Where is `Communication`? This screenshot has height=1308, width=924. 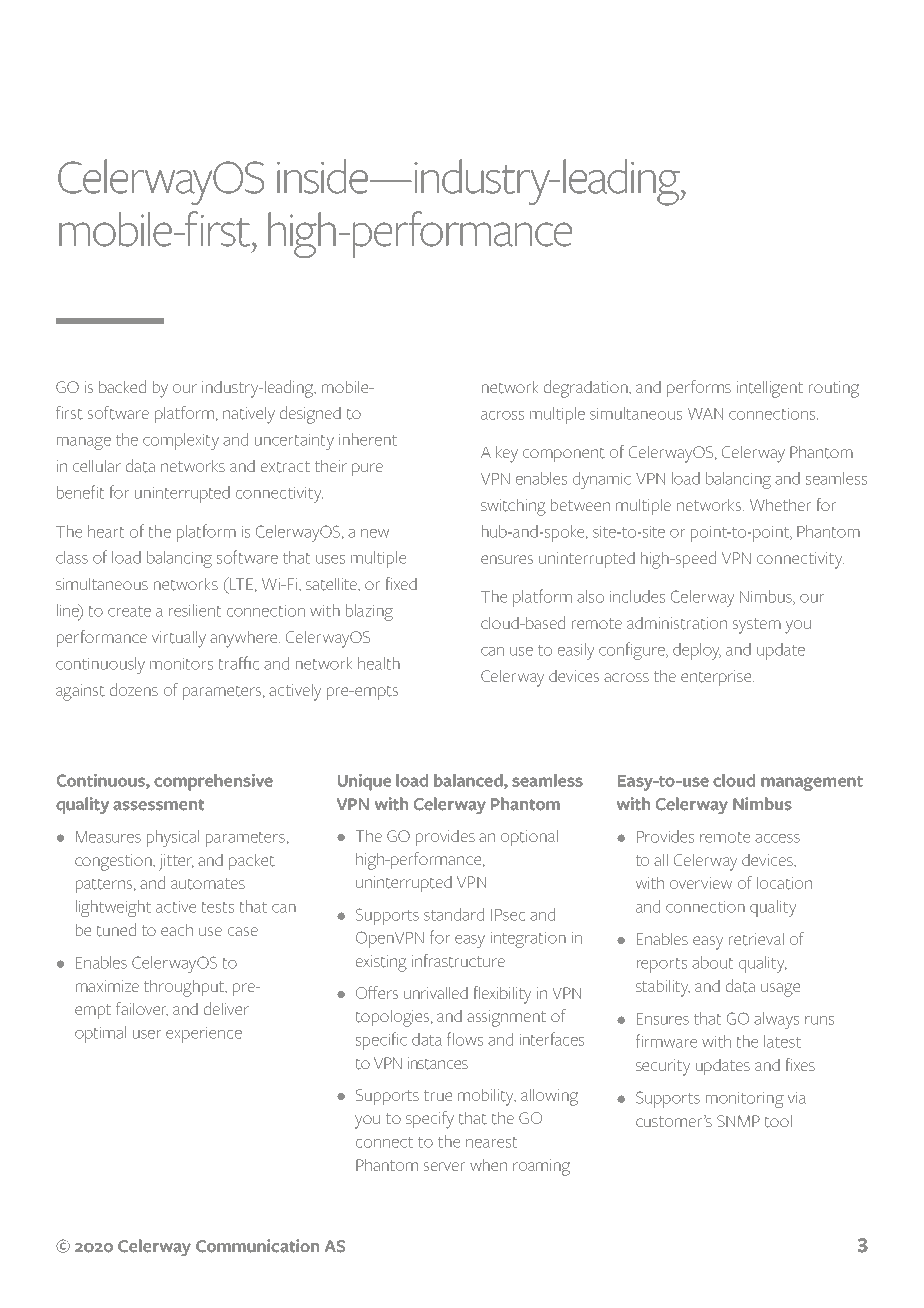 Communication is located at coordinates (257, 1246).
